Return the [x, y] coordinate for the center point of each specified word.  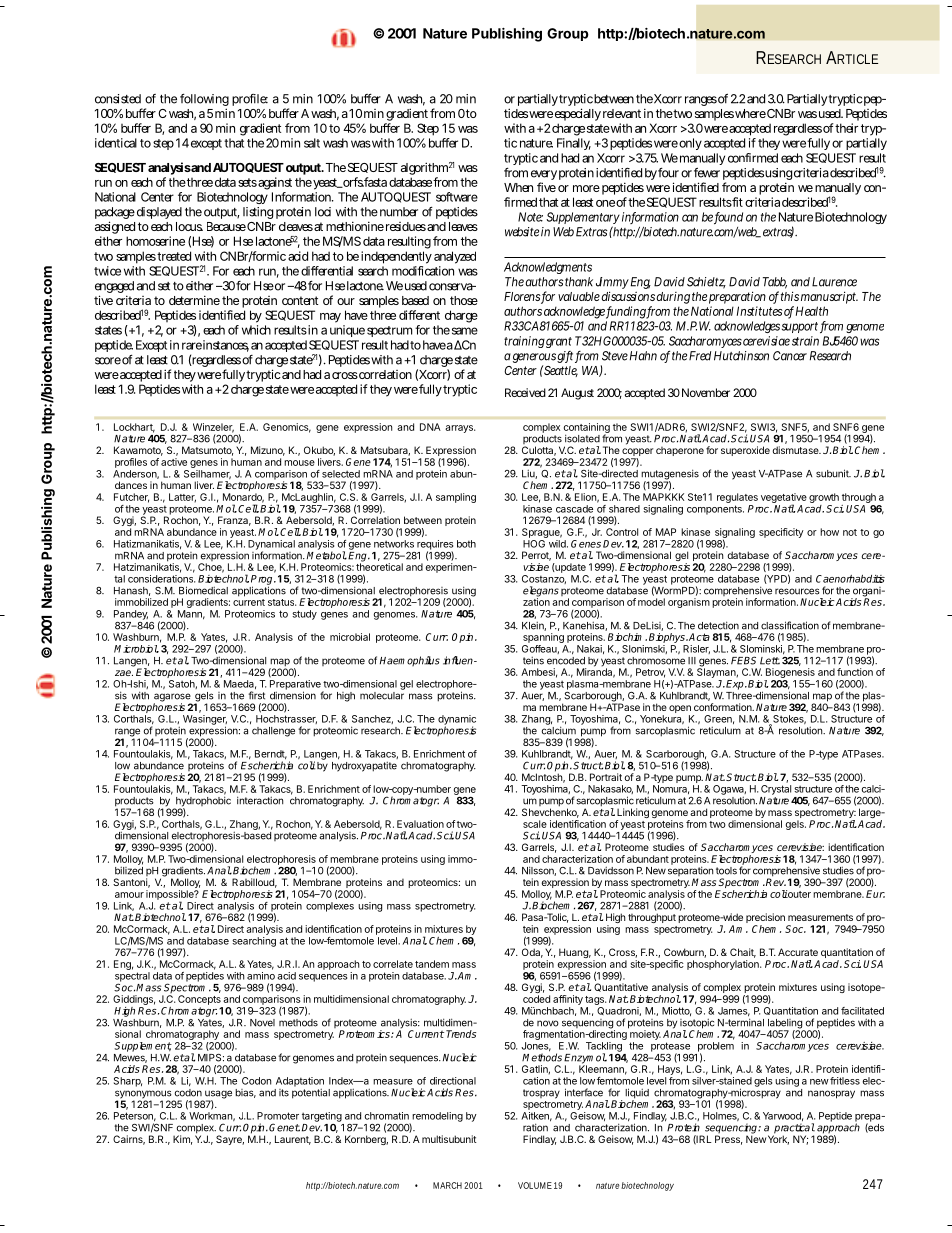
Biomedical [203, 590]
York [778, 1139]
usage [217, 1095]
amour [129, 895]
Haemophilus [410, 661]
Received [525, 392]
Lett [770, 661]
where [750, 113]
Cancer [790, 356]
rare [192, 346]
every [544, 176]
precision [765, 919]
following [204, 101]
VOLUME [535, 1185]
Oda [532, 953]
